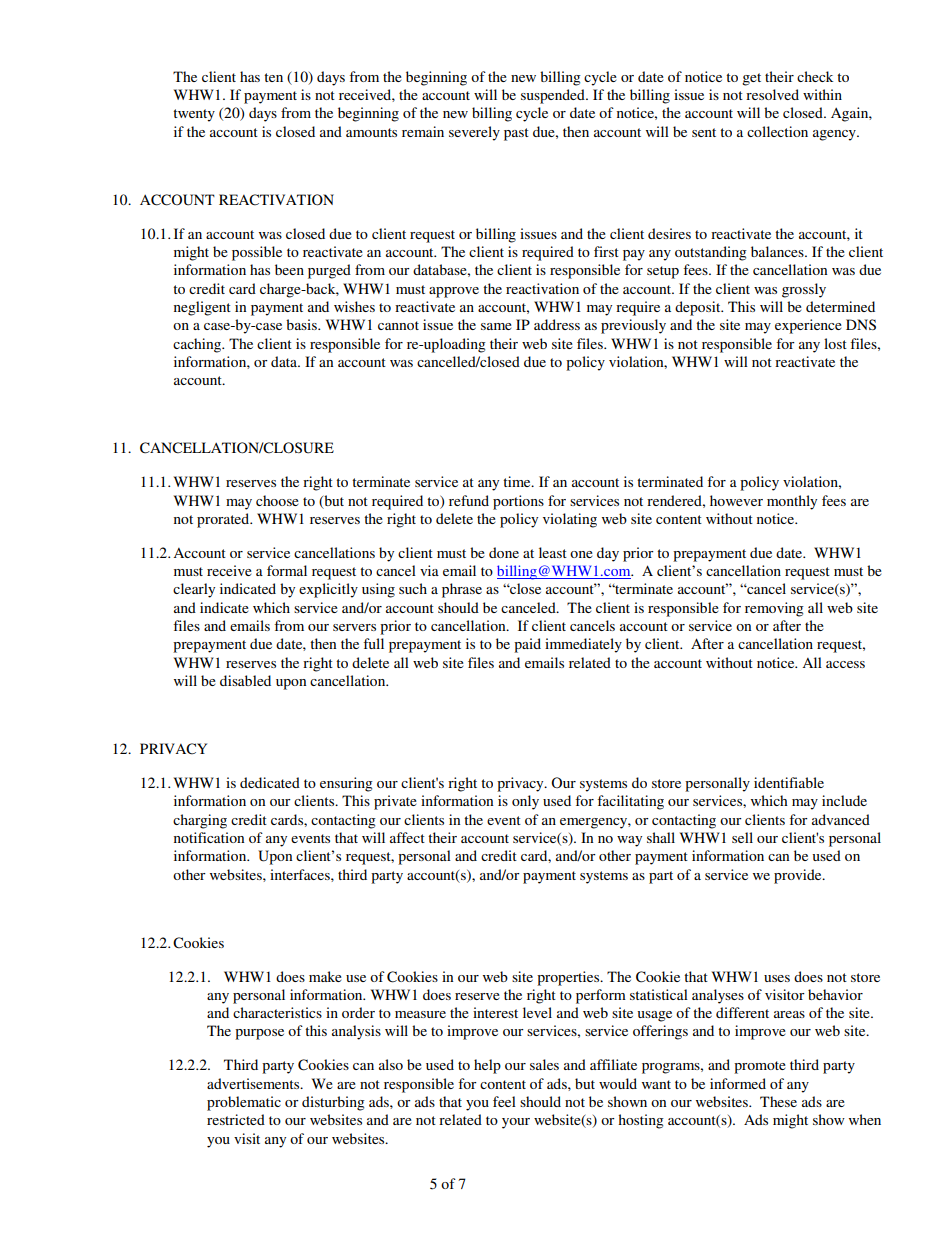 This image has width=952, height=1233. Describe the element at coordinates (792, 502) in the image. I see `monthly` at that location.
